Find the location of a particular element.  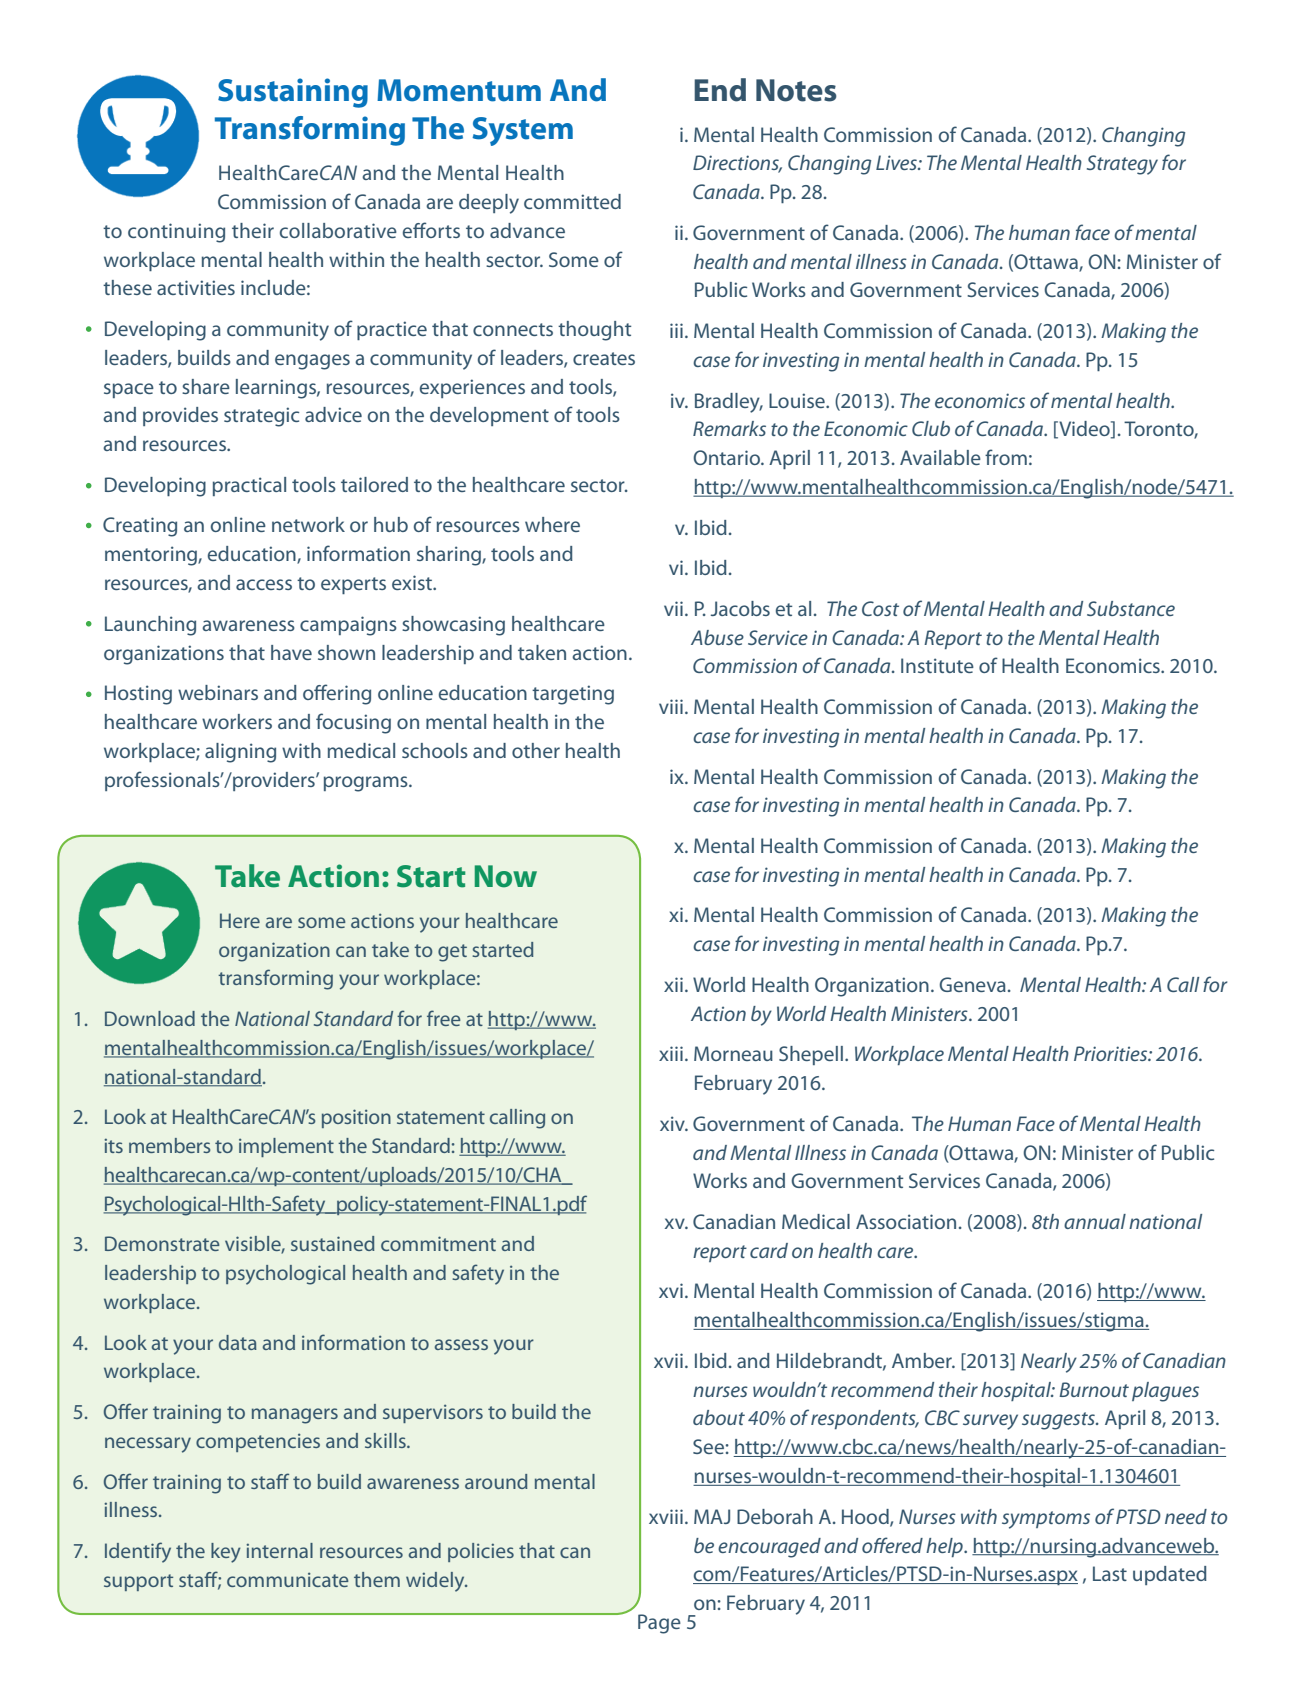

committed is located at coordinates (572, 201).
